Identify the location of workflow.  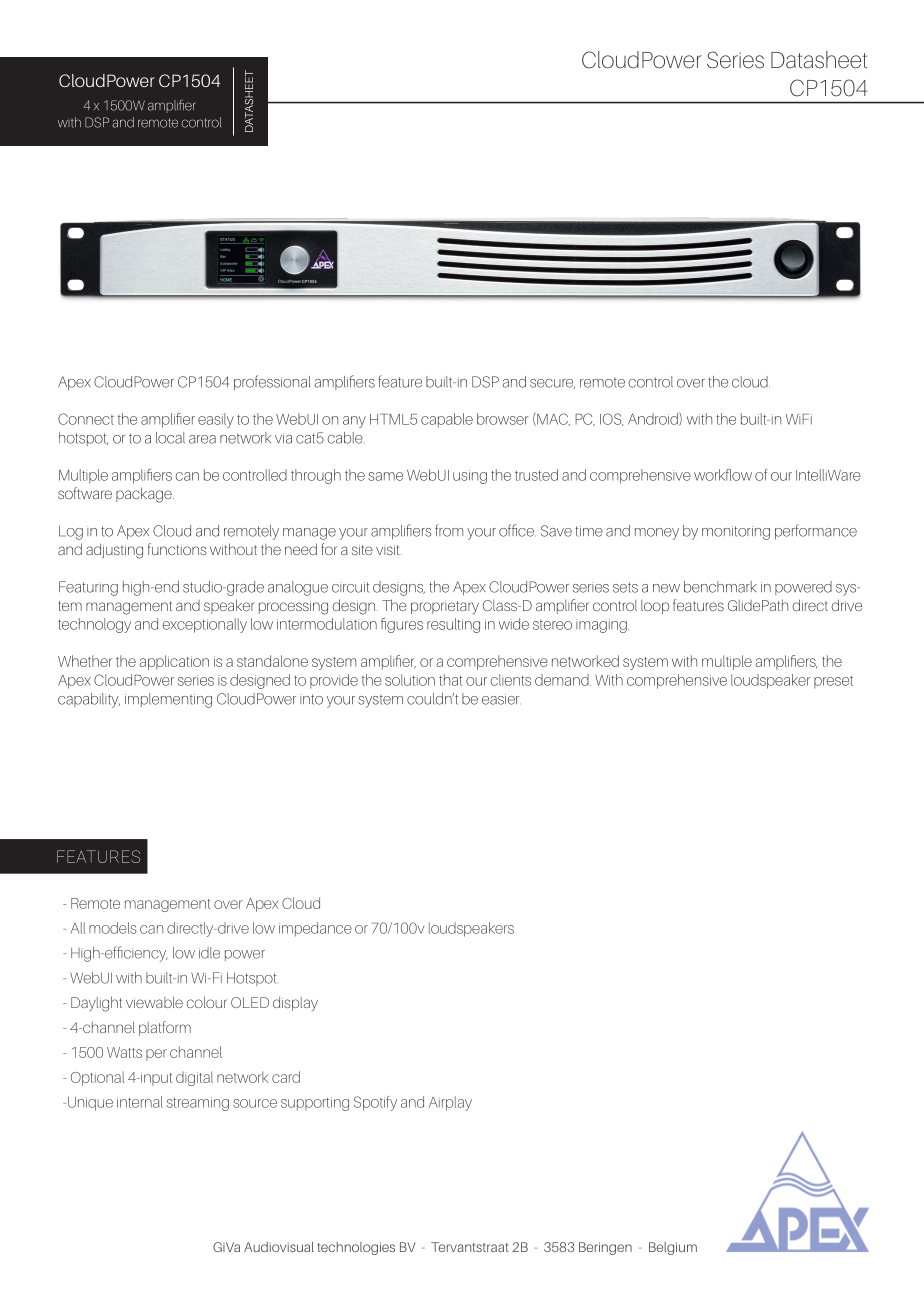
(723, 475).
